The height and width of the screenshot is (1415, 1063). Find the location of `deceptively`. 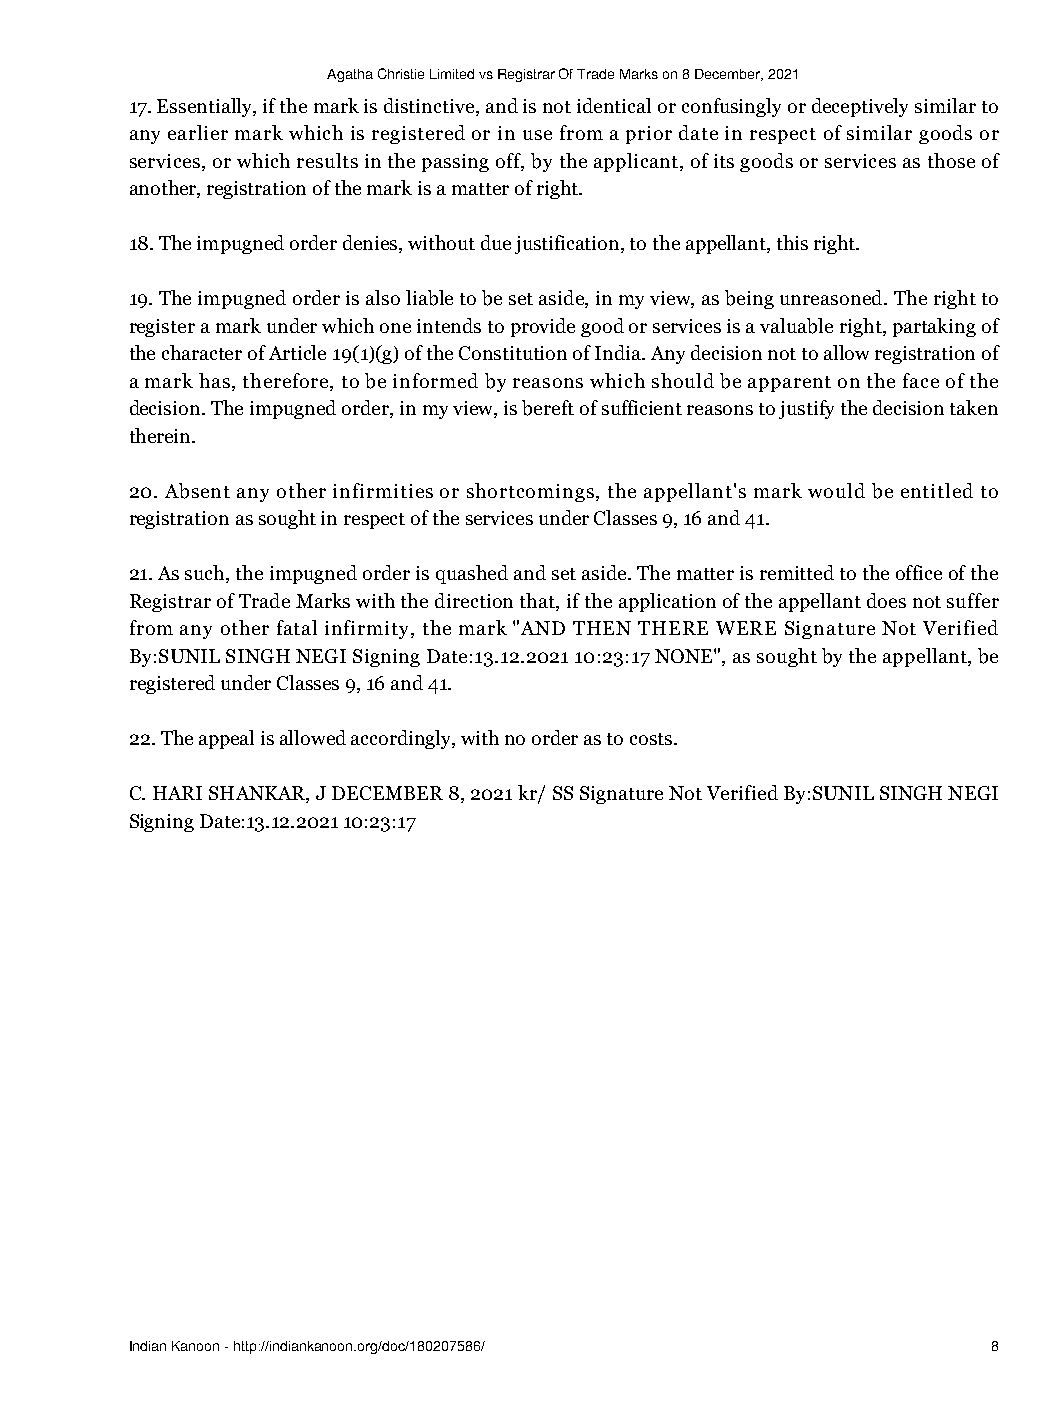

deceptively is located at coordinates (860, 107).
